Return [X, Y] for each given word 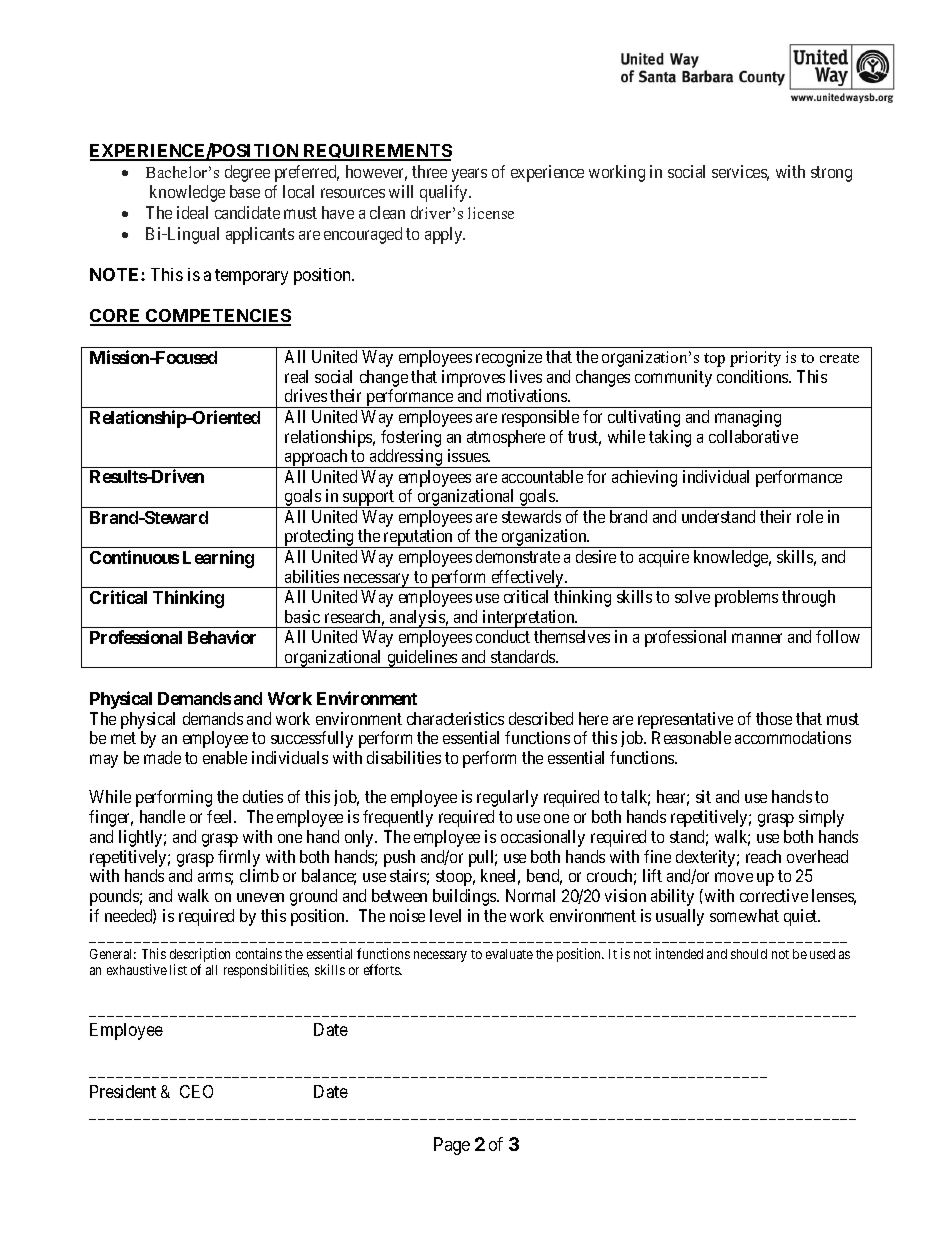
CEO [196, 1091]
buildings [465, 897]
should [749, 954]
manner [757, 638]
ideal [192, 212]
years [469, 175]
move [734, 877]
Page [452, 1146]
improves [473, 378]
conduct [503, 636]
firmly [239, 858]
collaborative [753, 436]
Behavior [222, 637]
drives [306, 395]
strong [831, 174]
